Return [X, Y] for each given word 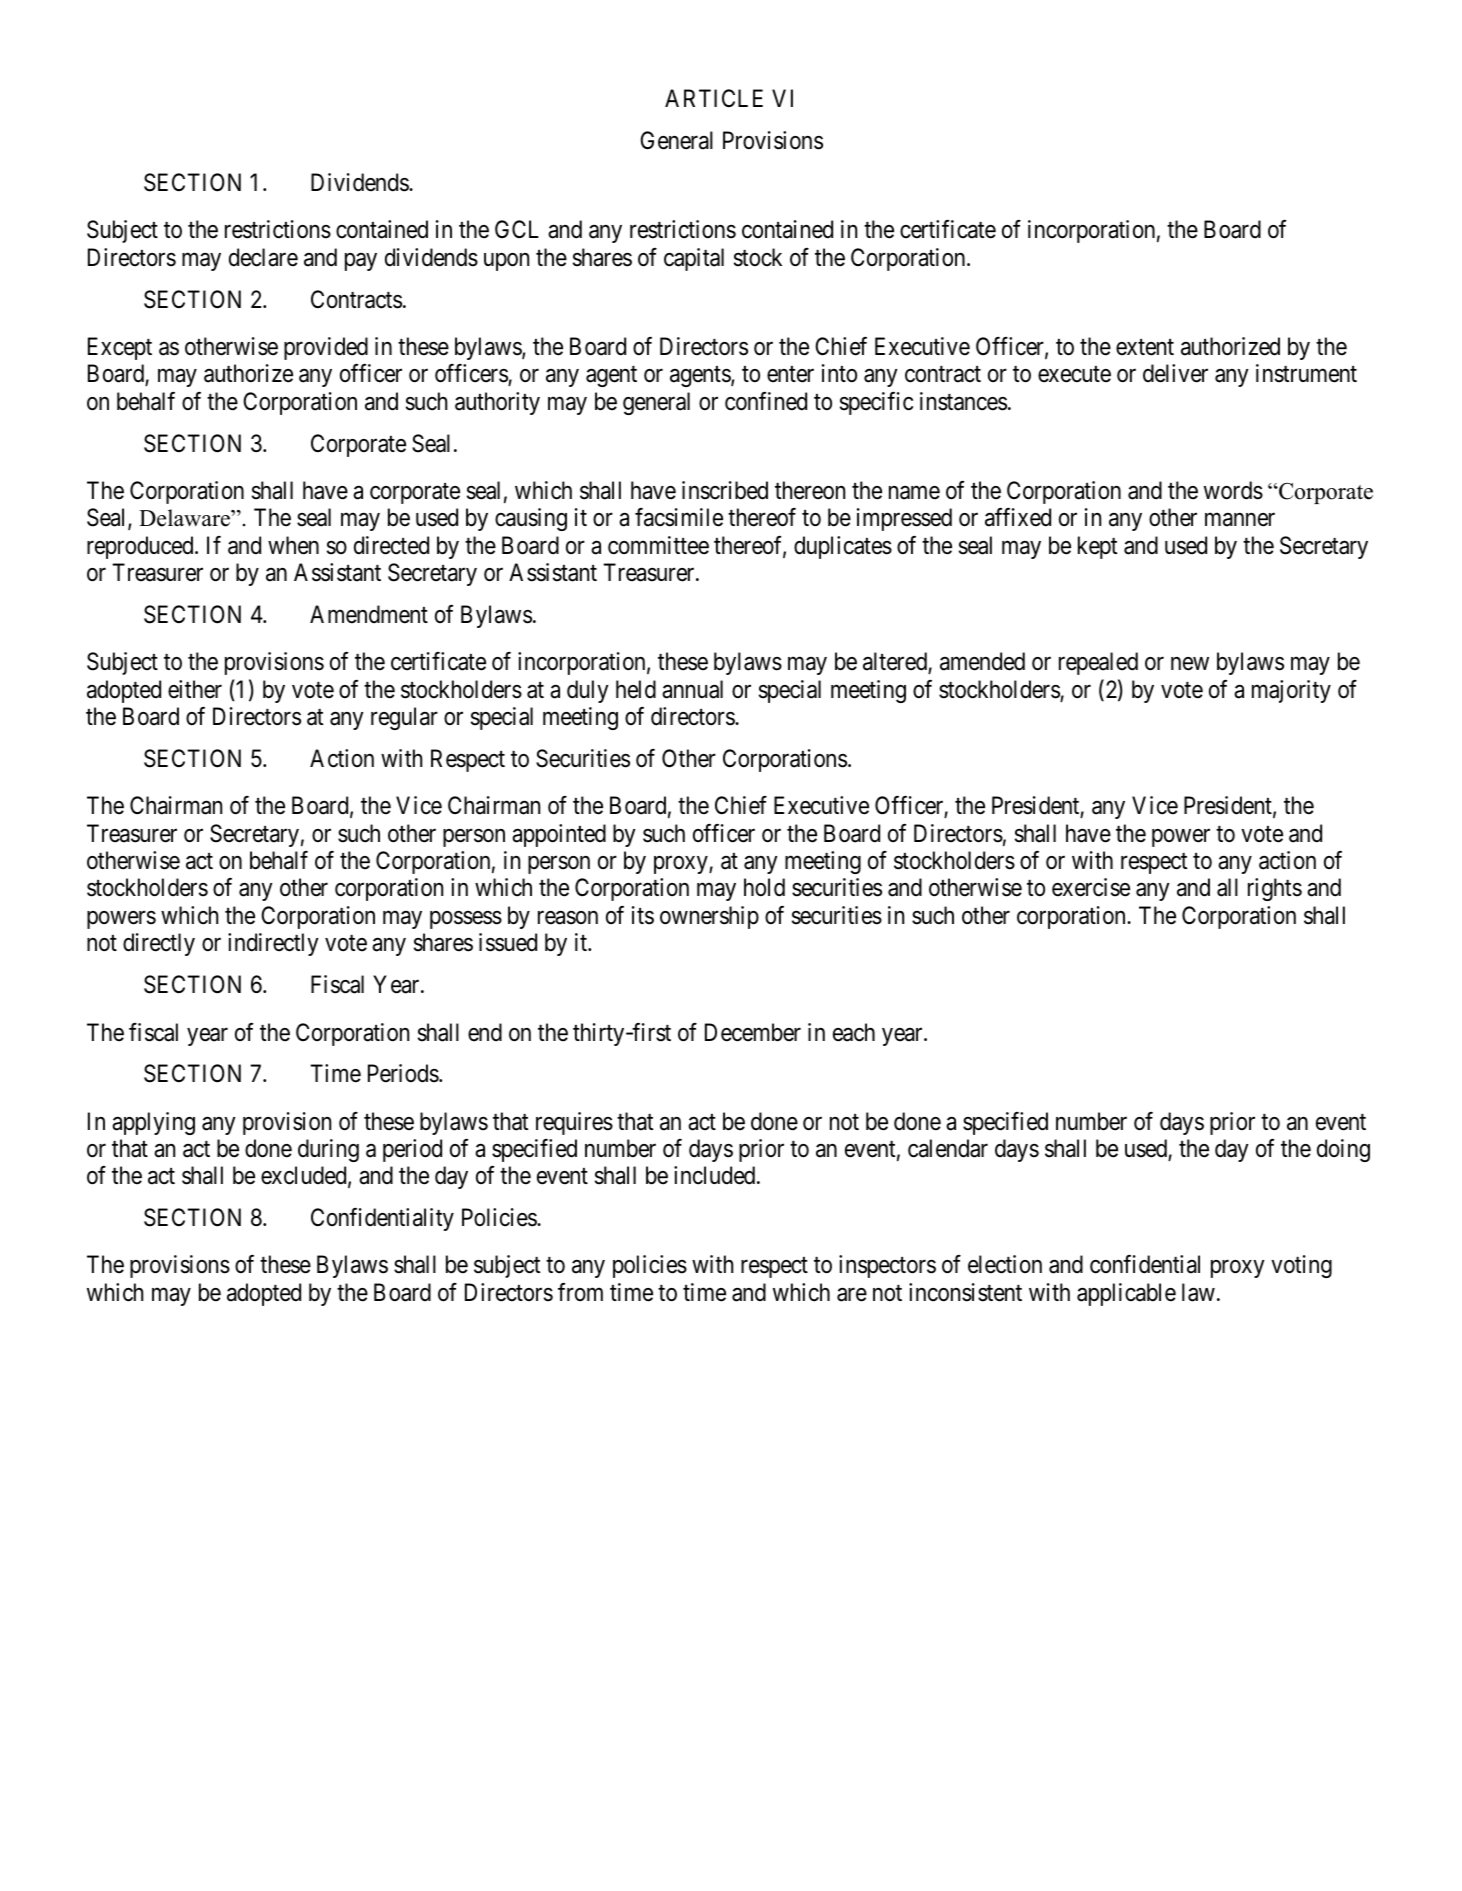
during [328, 1150]
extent [1145, 347]
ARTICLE [714, 98]
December [753, 1032]
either [195, 689]
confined [766, 401]
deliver [1175, 373]
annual [692, 689]
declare [263, 257]
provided [326, 348]
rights [1275, 889]
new [1190, 664]
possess [466, 920]
